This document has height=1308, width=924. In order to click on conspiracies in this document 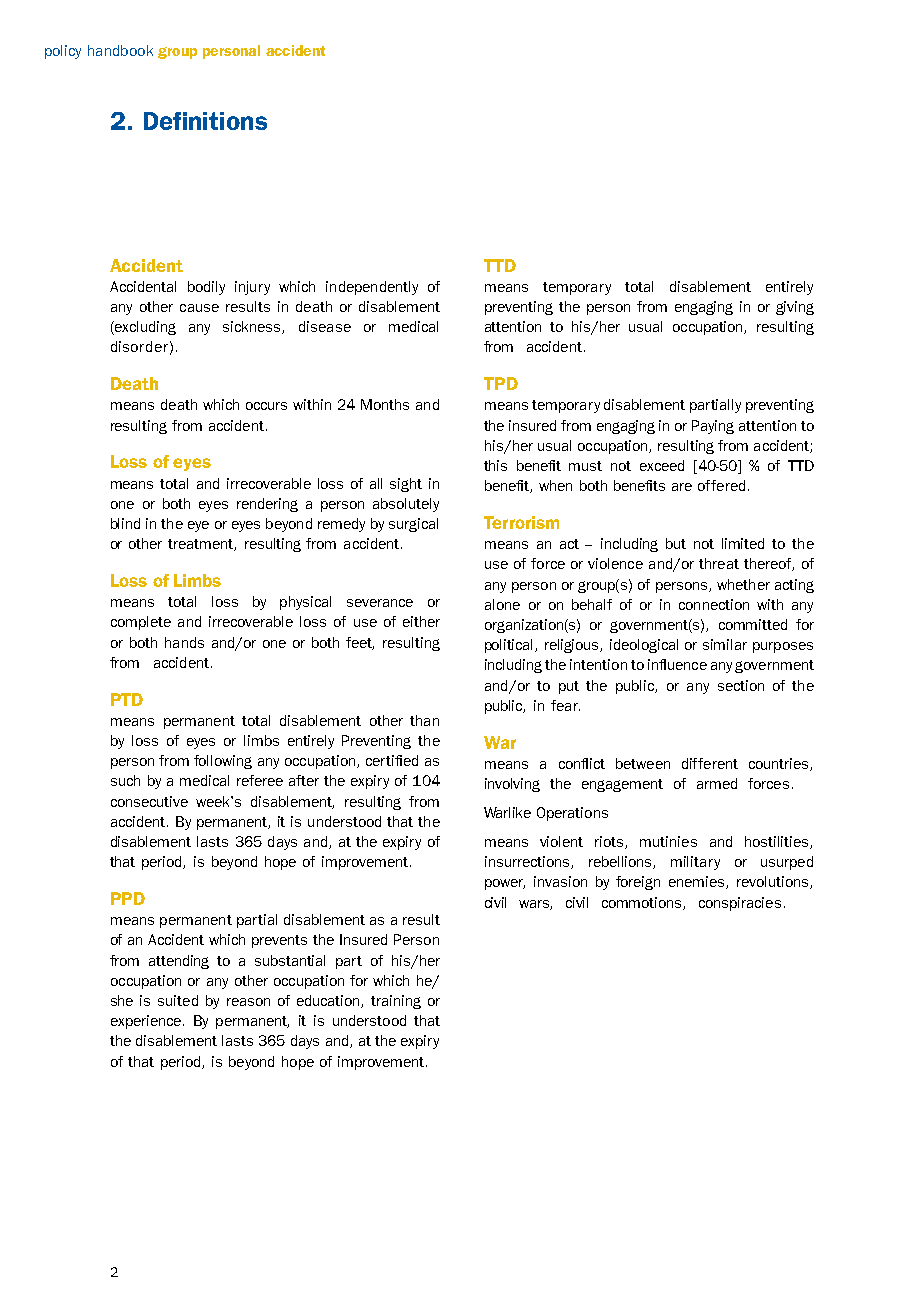, I will do `click(740, 904)`.
